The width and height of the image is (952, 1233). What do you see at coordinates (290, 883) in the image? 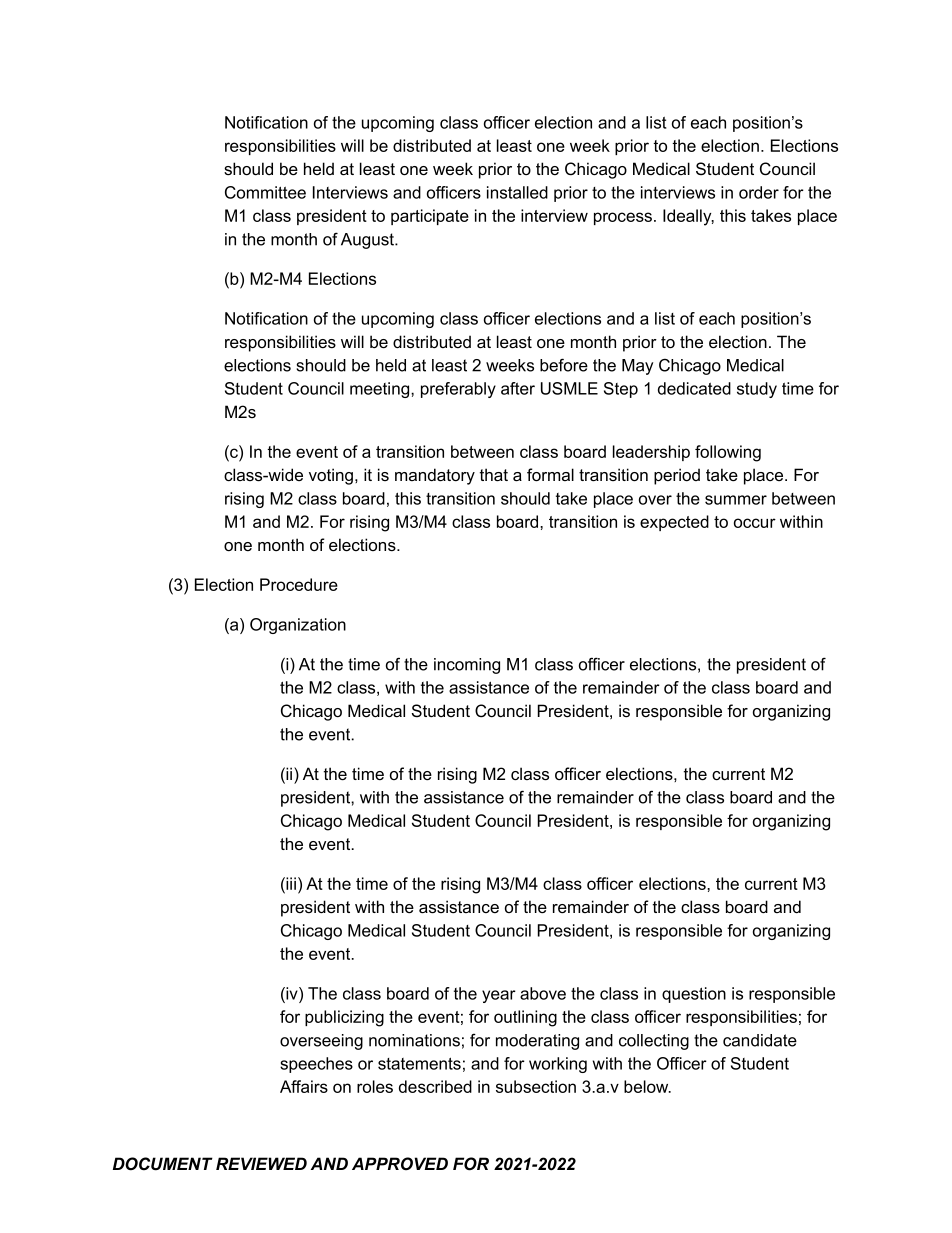
I see `iii` at bounding box center [290, 883].
